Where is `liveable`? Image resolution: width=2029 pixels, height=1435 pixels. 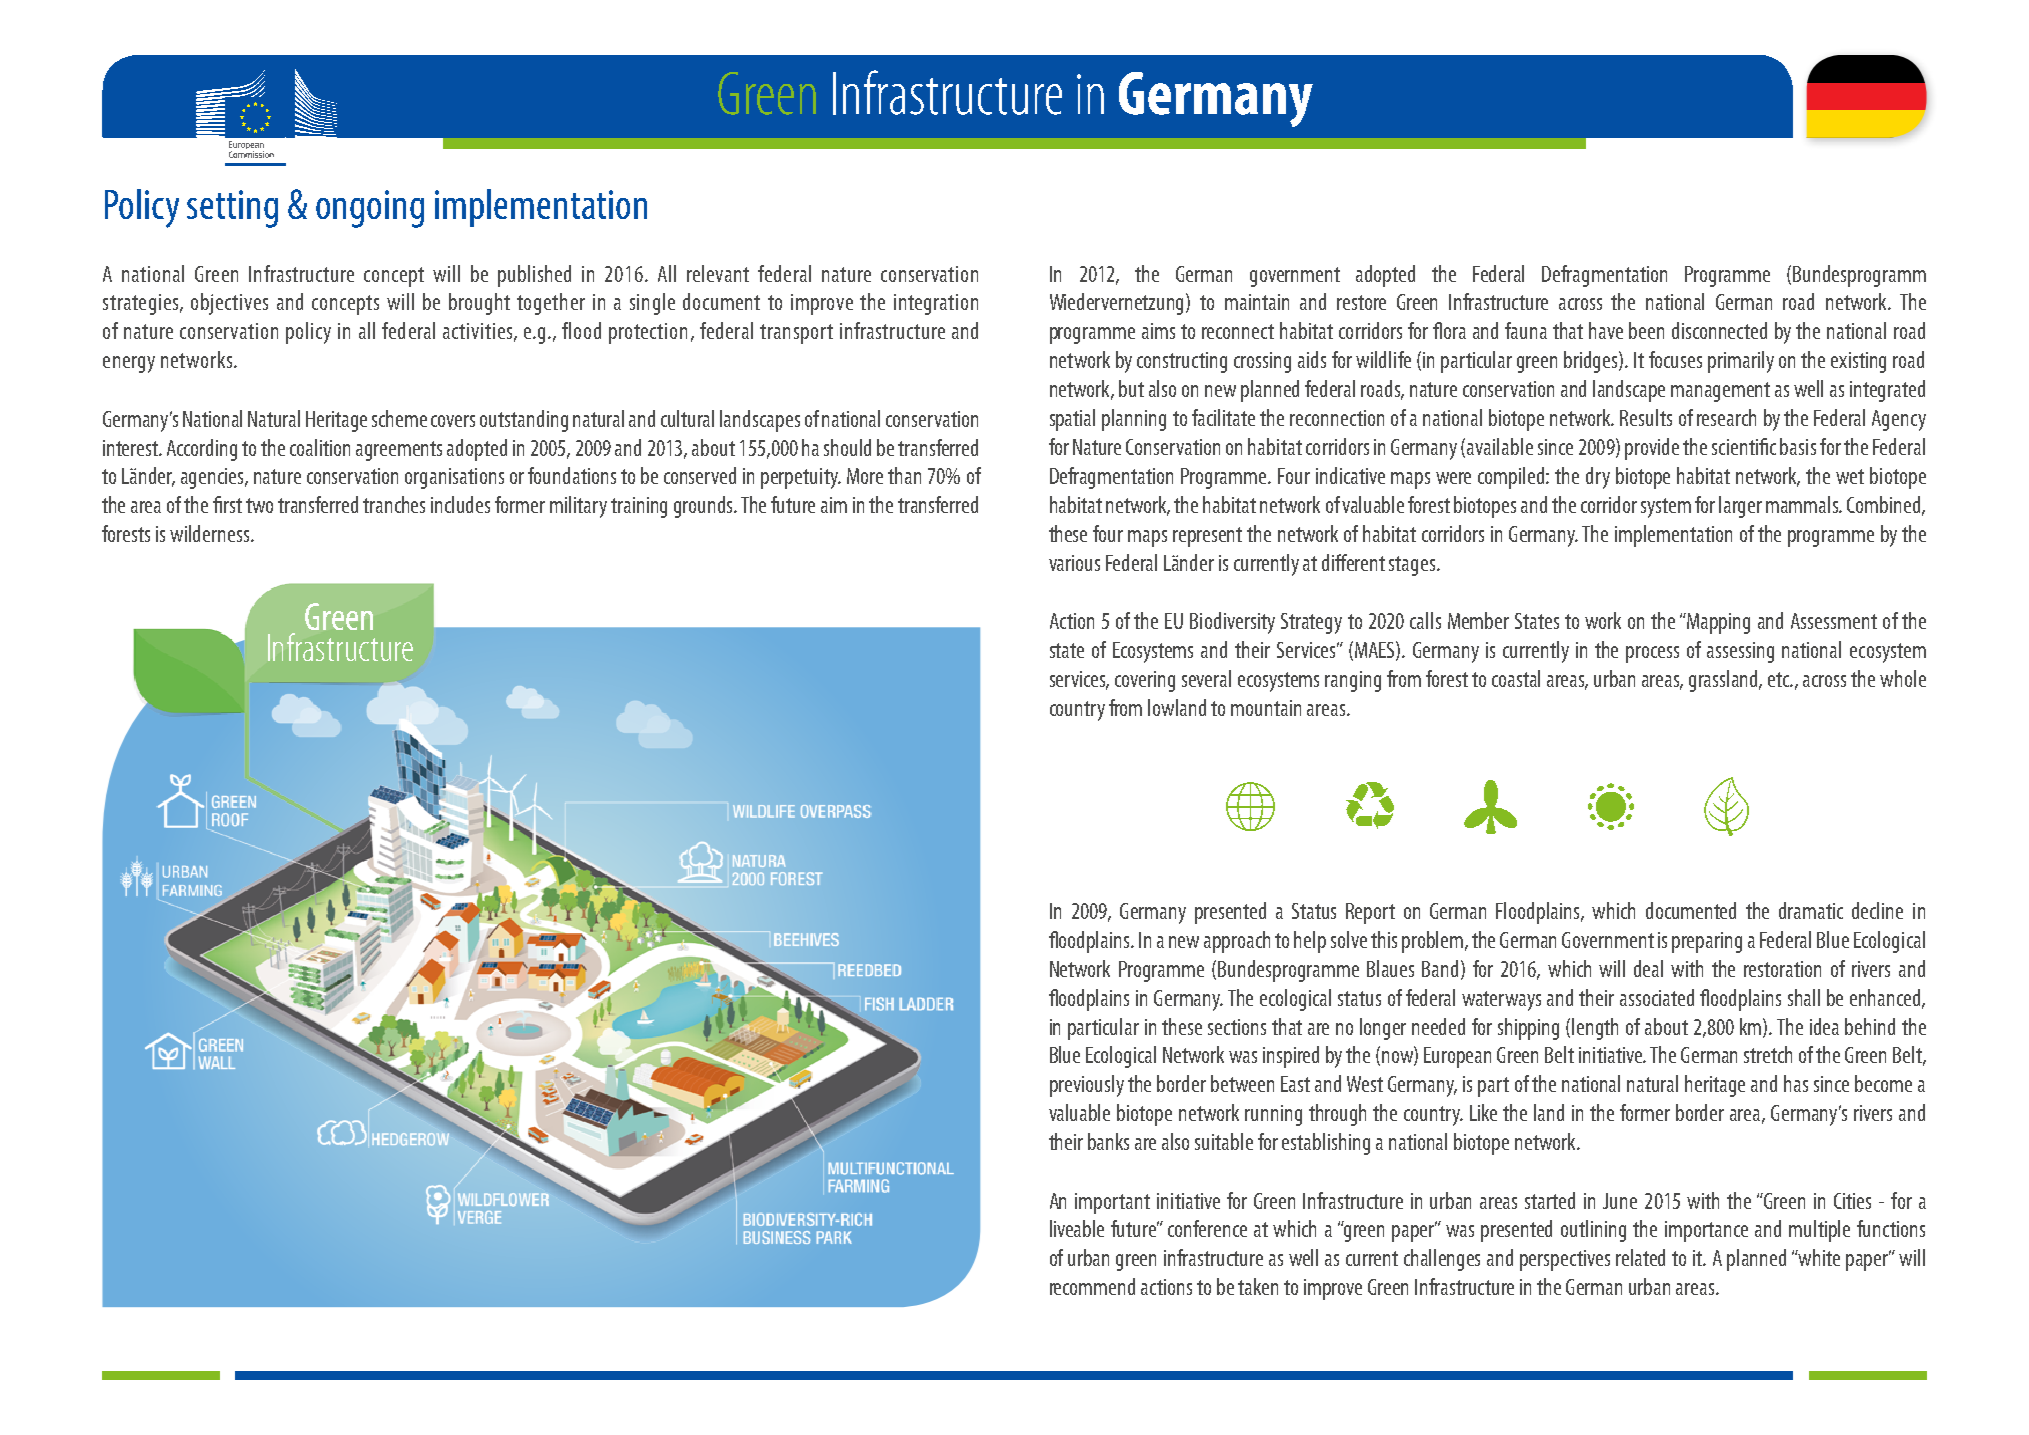 liveable is located at coordinates (1077, 1228).
